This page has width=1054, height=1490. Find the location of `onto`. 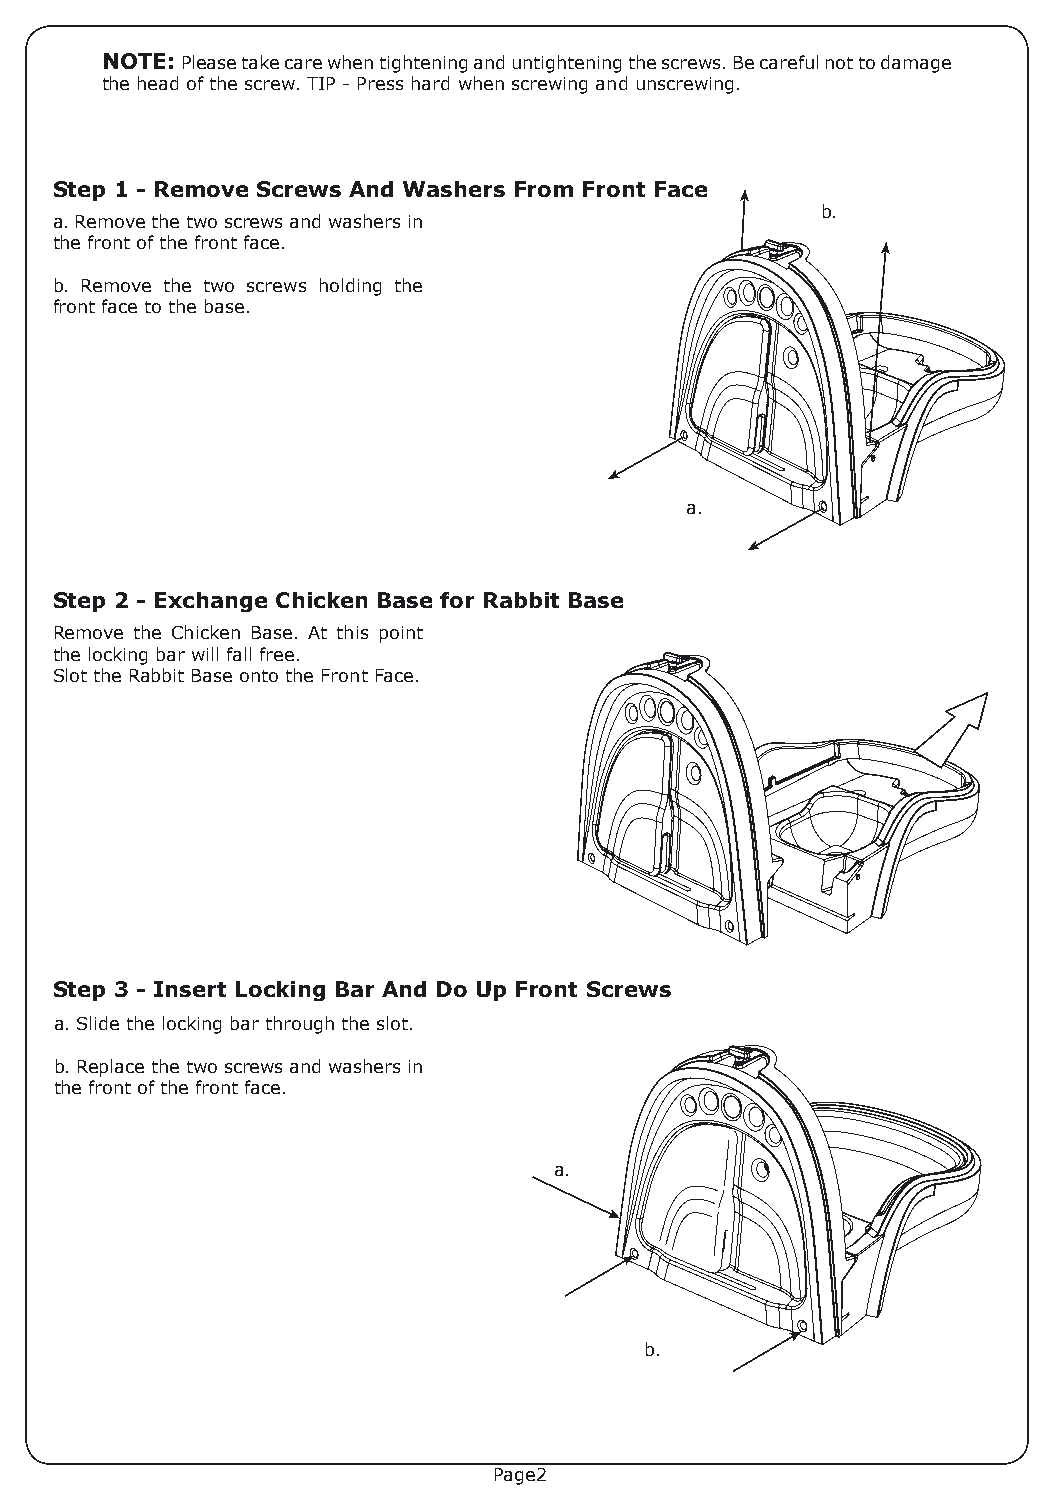

onto is located at coordinates (259, 676).
